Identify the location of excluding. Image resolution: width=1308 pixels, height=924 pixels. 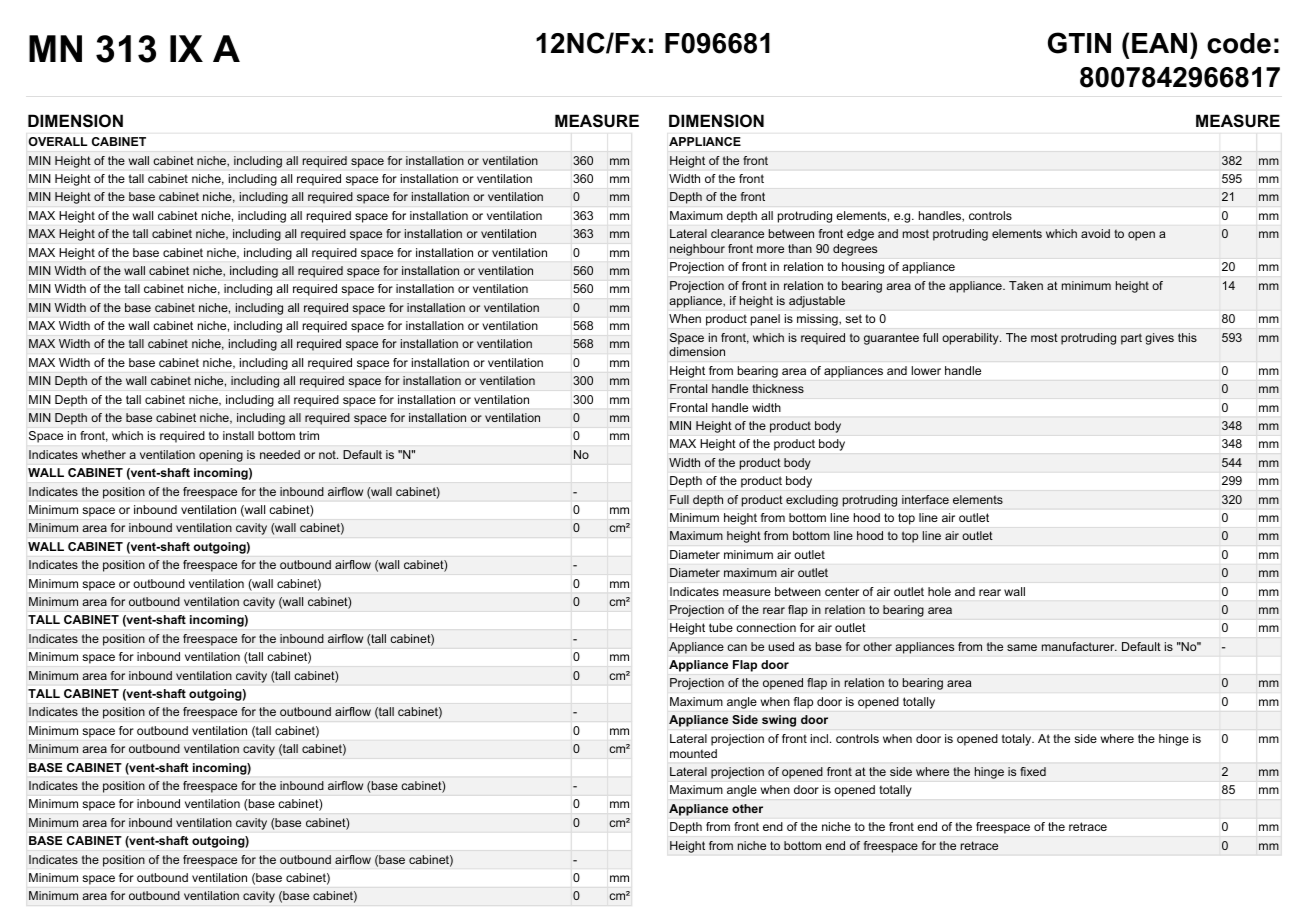
(812, 501).
